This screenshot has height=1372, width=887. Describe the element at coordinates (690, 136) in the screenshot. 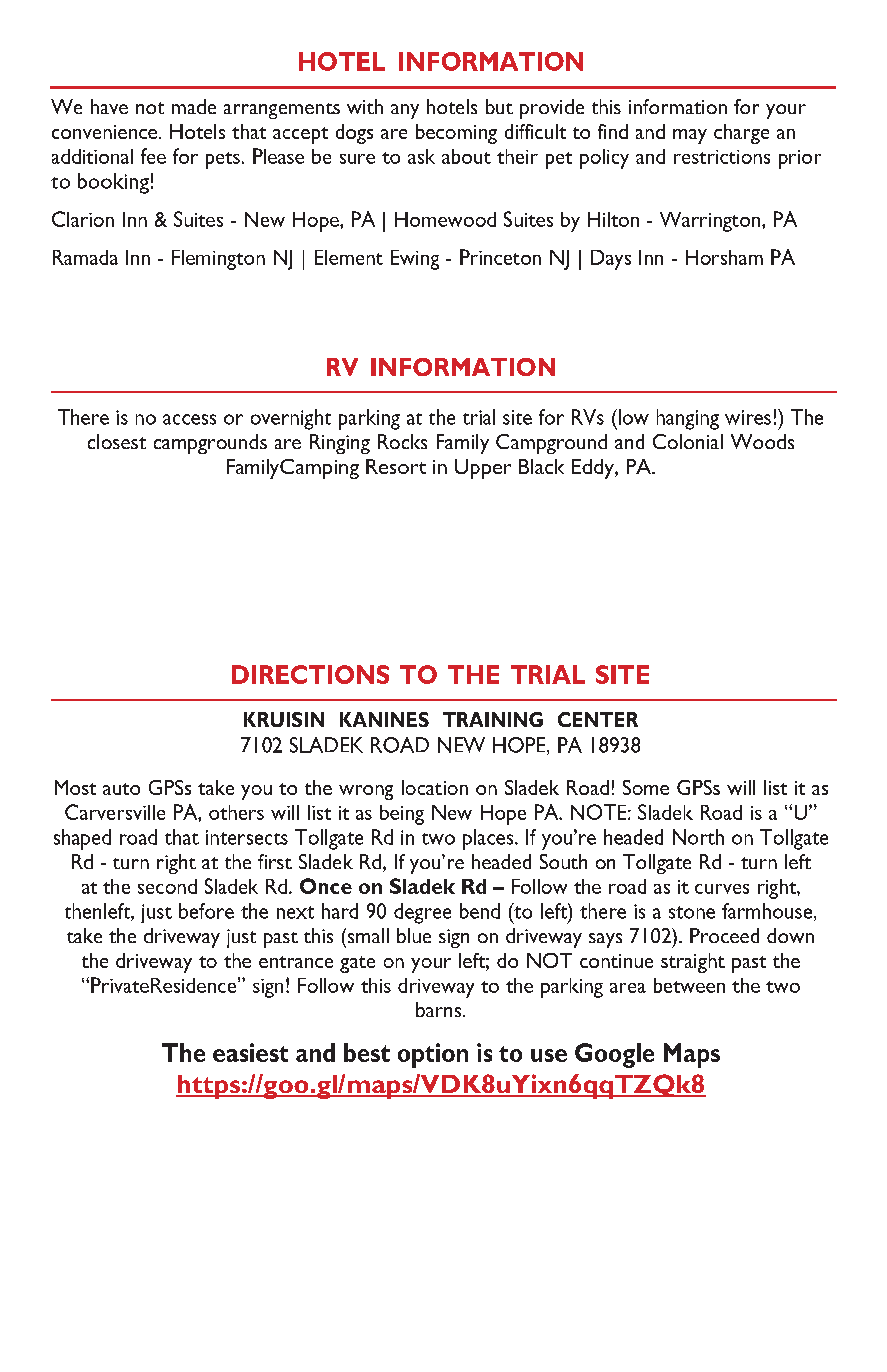

I see `may` at that location.
